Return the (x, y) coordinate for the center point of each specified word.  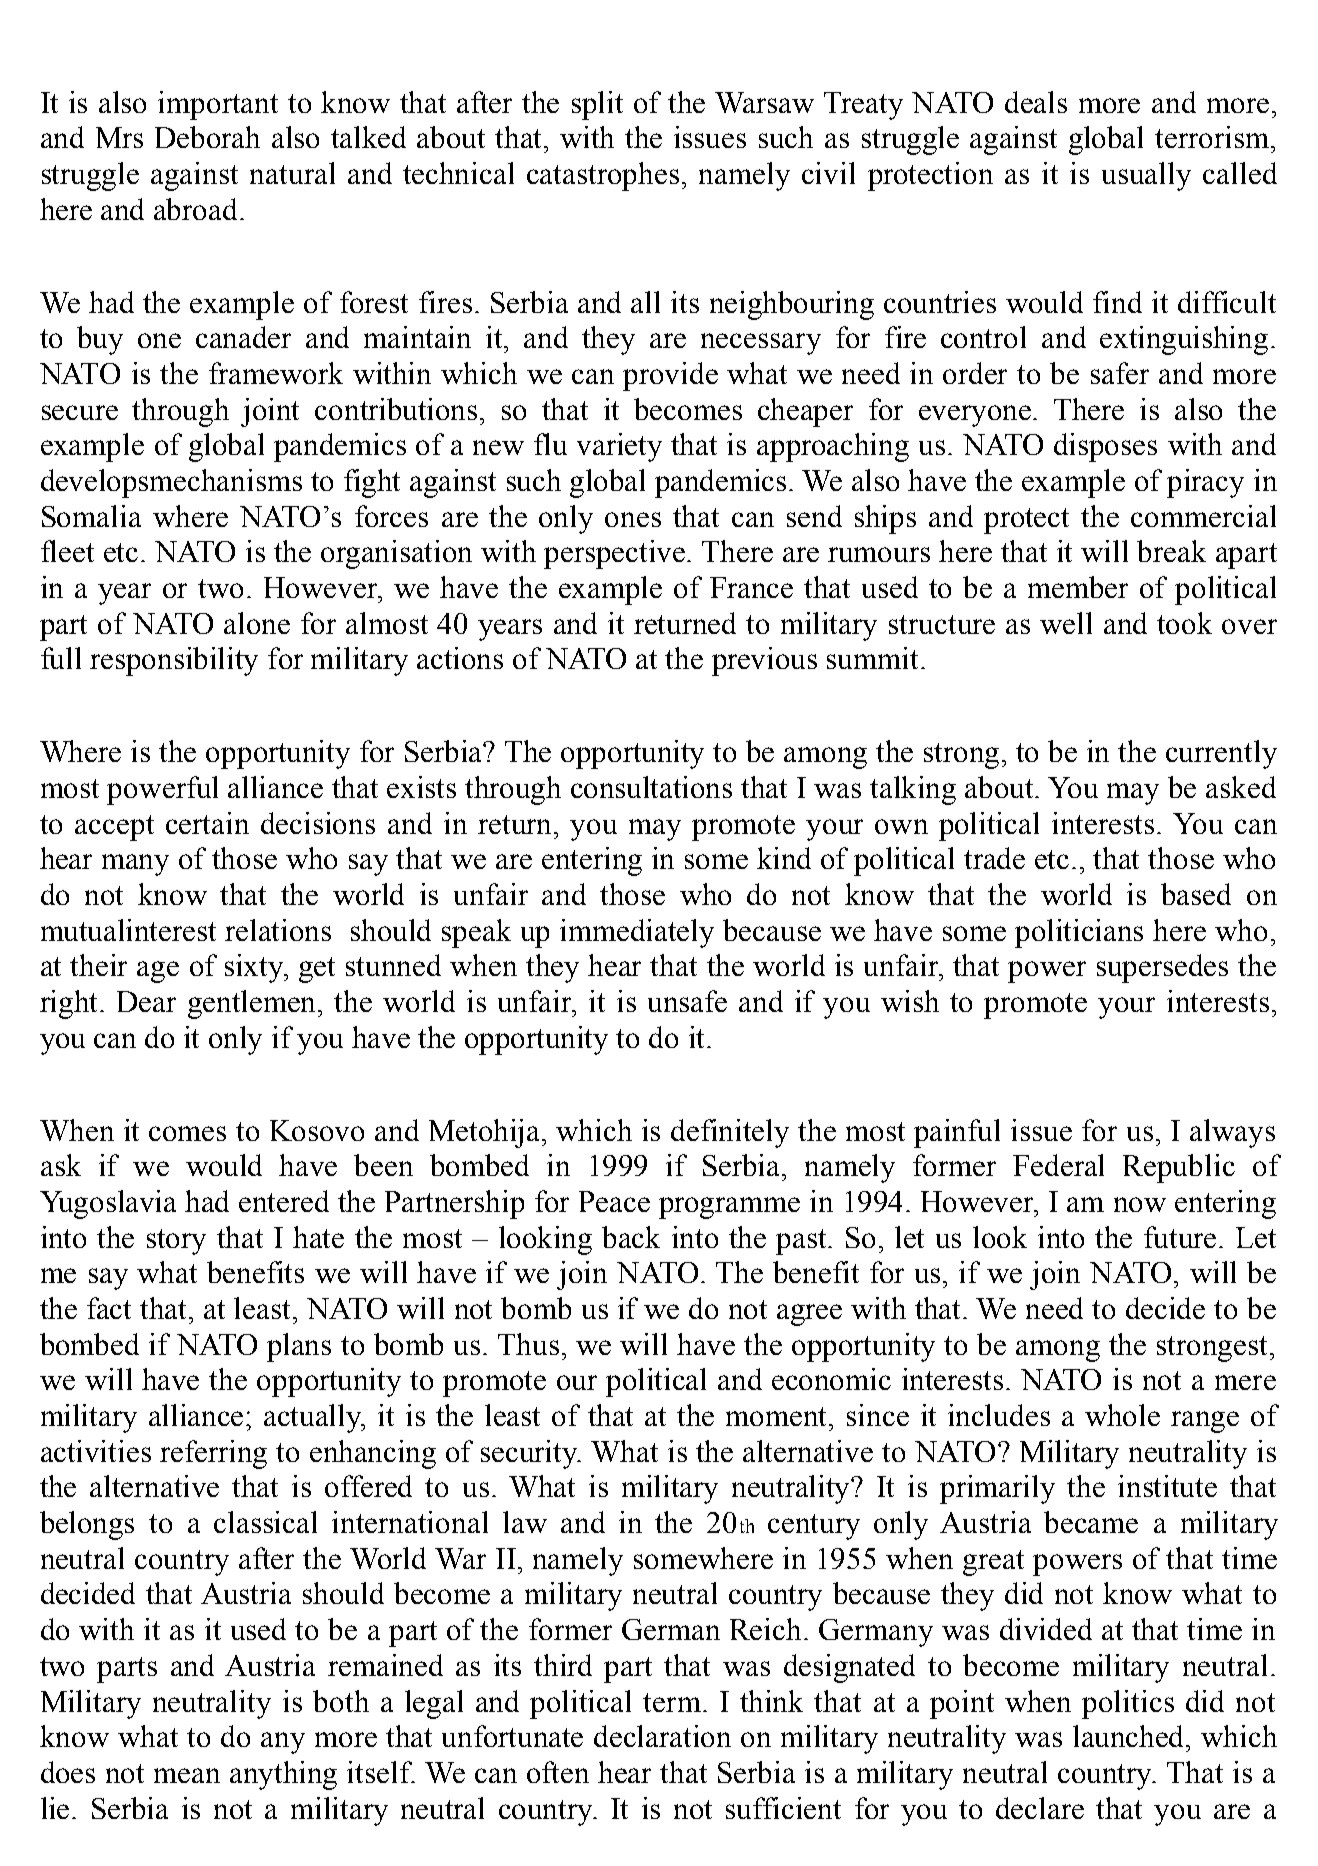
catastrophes (603, 176)
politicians (1079, 933)
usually (1146, 176)
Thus (528, 1344)
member (1078, 587)
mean (187, 1775)
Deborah (207, 137)
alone (257, 623)
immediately (637, 933)
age (158, 972)
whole (1122, 1415)
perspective (616, 554)
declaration (662, 1736)
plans (299, 1347)
